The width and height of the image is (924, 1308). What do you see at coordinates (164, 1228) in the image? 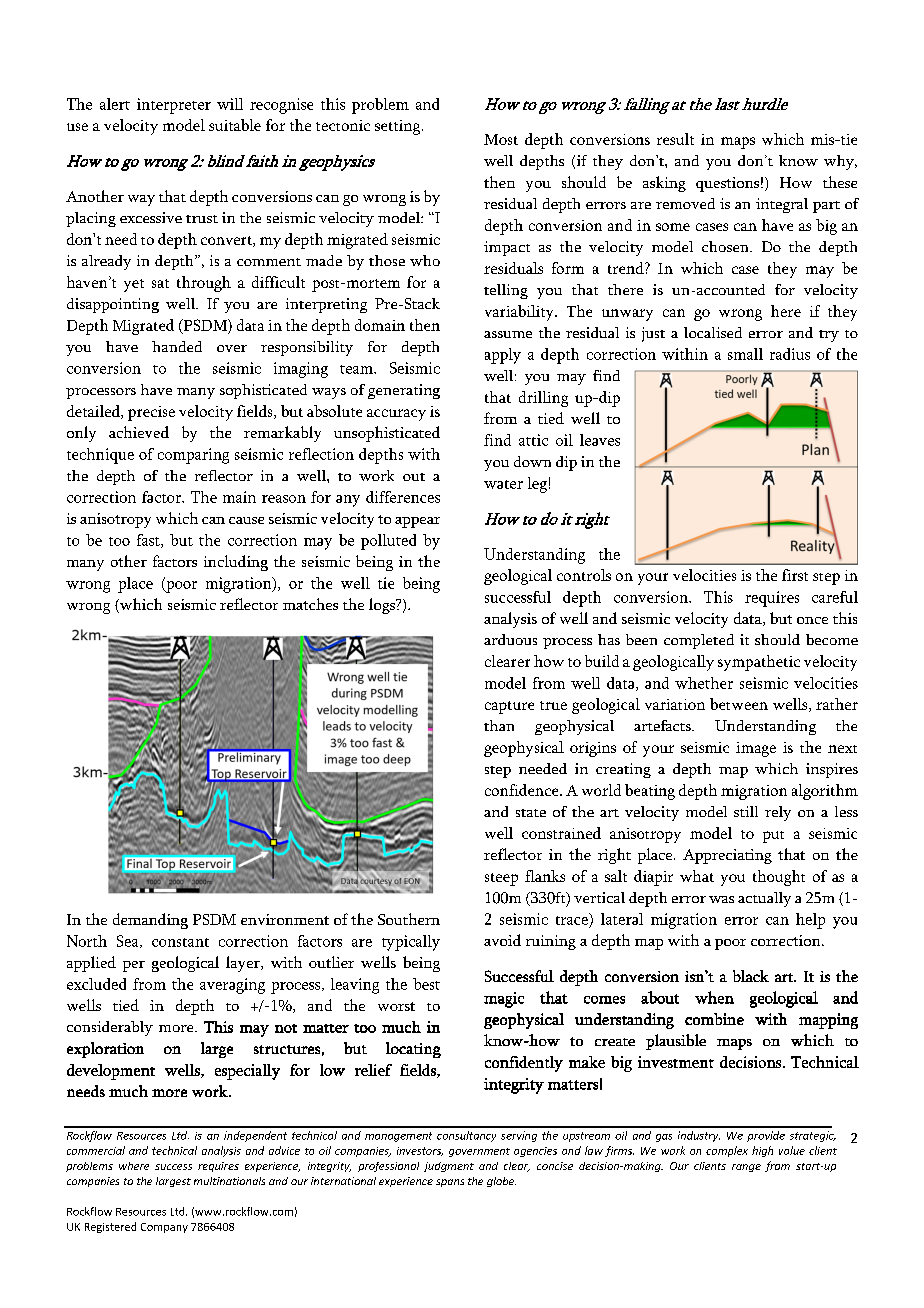
I see `Company` at bounding box center [164, 1228].
